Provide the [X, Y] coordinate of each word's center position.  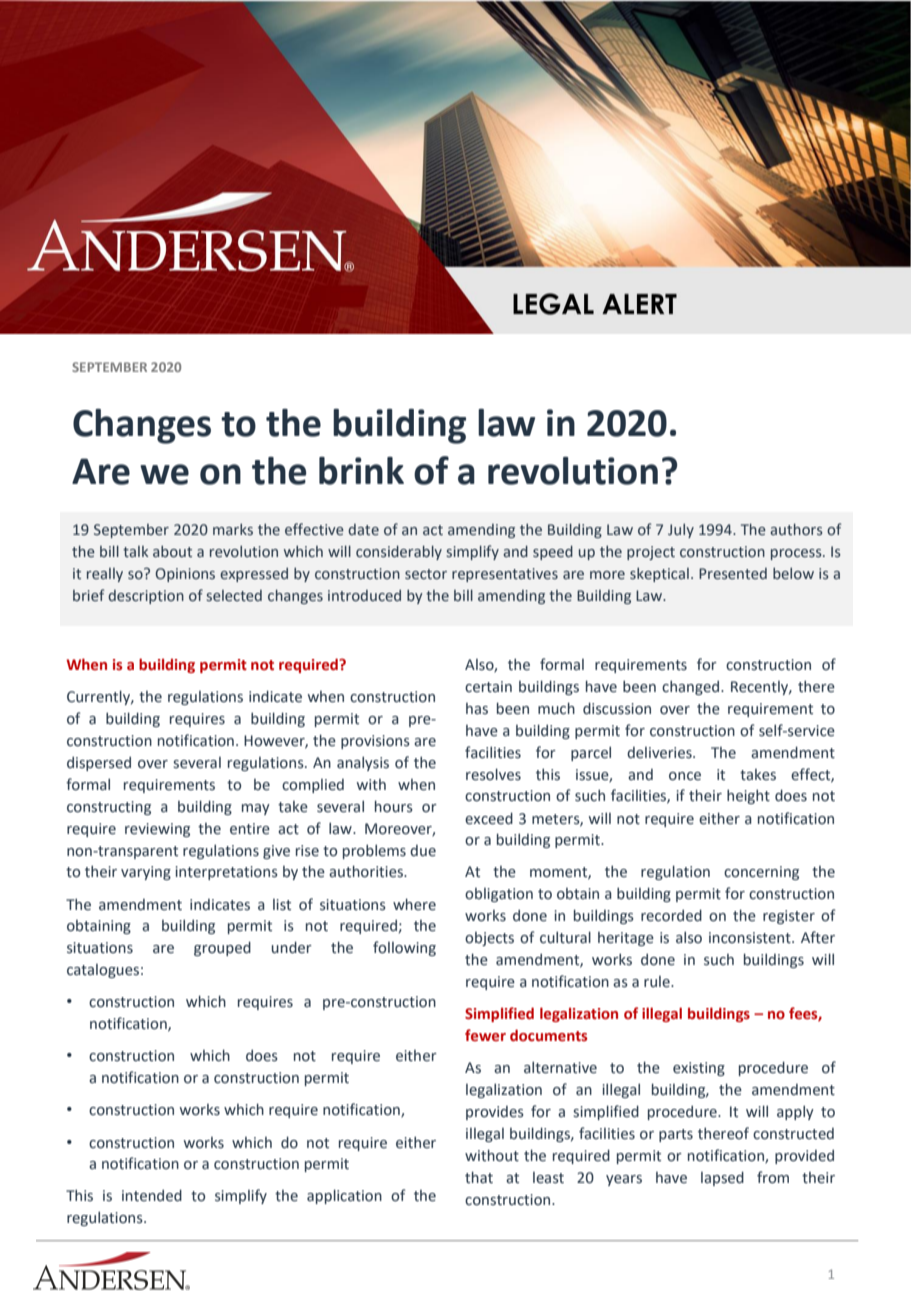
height [748, 796]
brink [361, 471]
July [681, 531]
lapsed [722, 1178]
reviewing [157, 830]
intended [152, 1195]
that [479, 1177]
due [423, 851]
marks [233, 530]
